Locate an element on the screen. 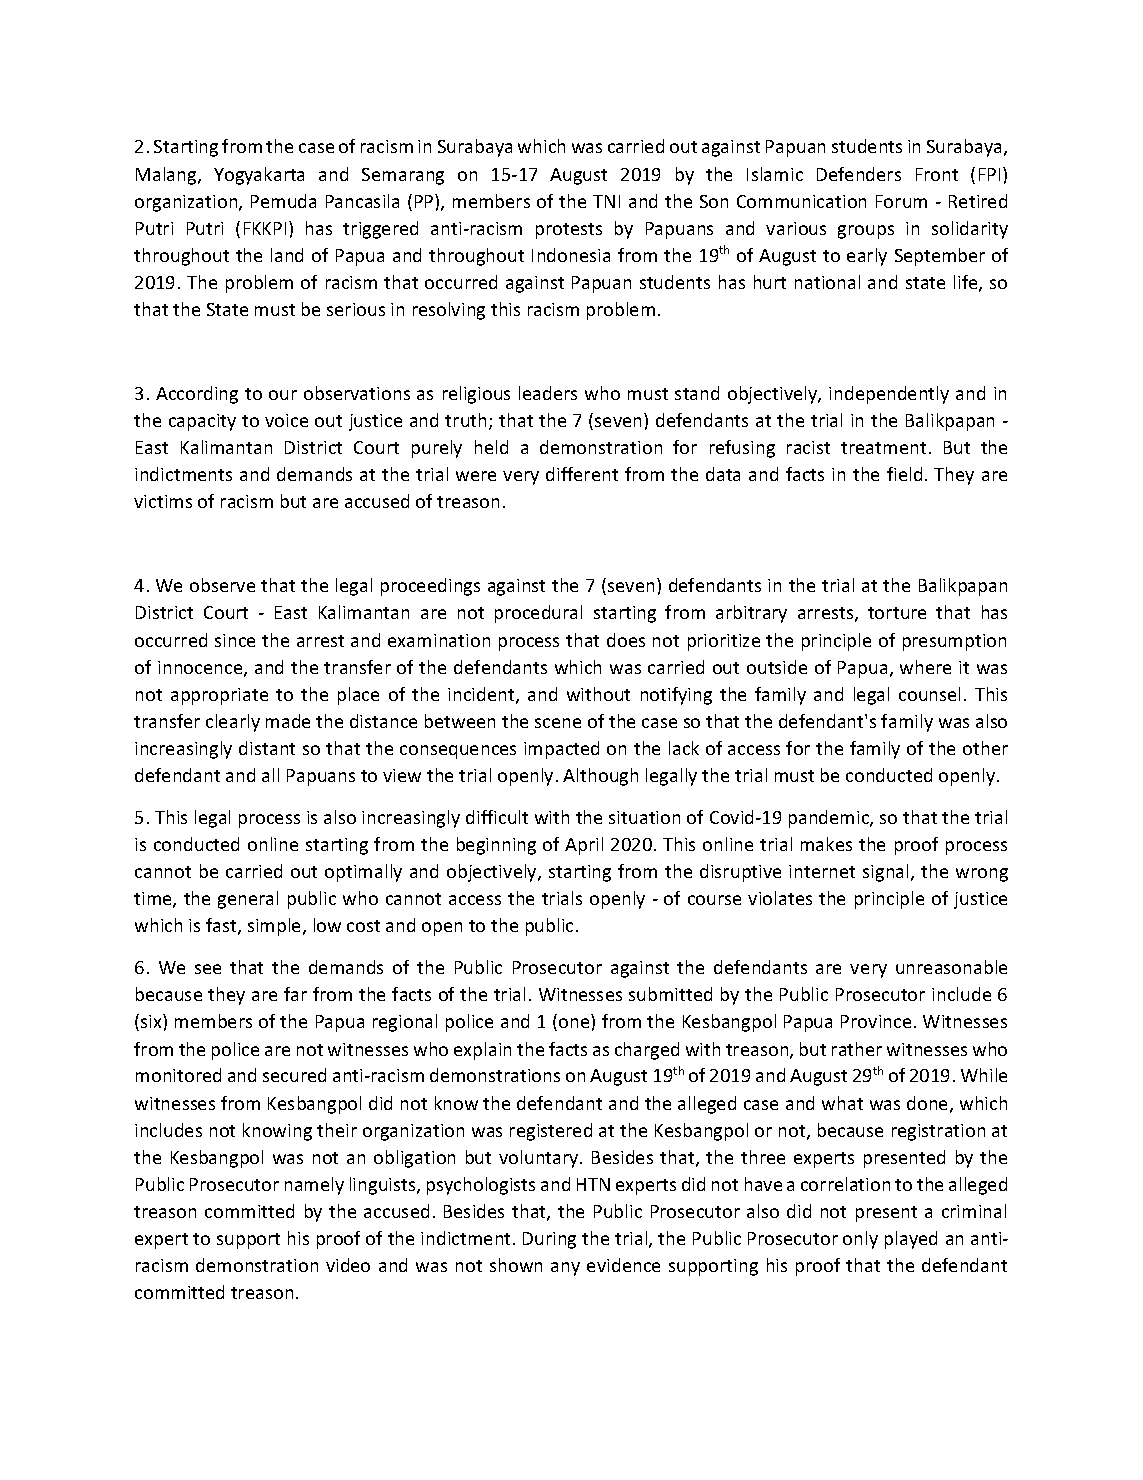 The height and width of the screenshot is (1480, 1143). namely is located at coordinates (314, 1186).
